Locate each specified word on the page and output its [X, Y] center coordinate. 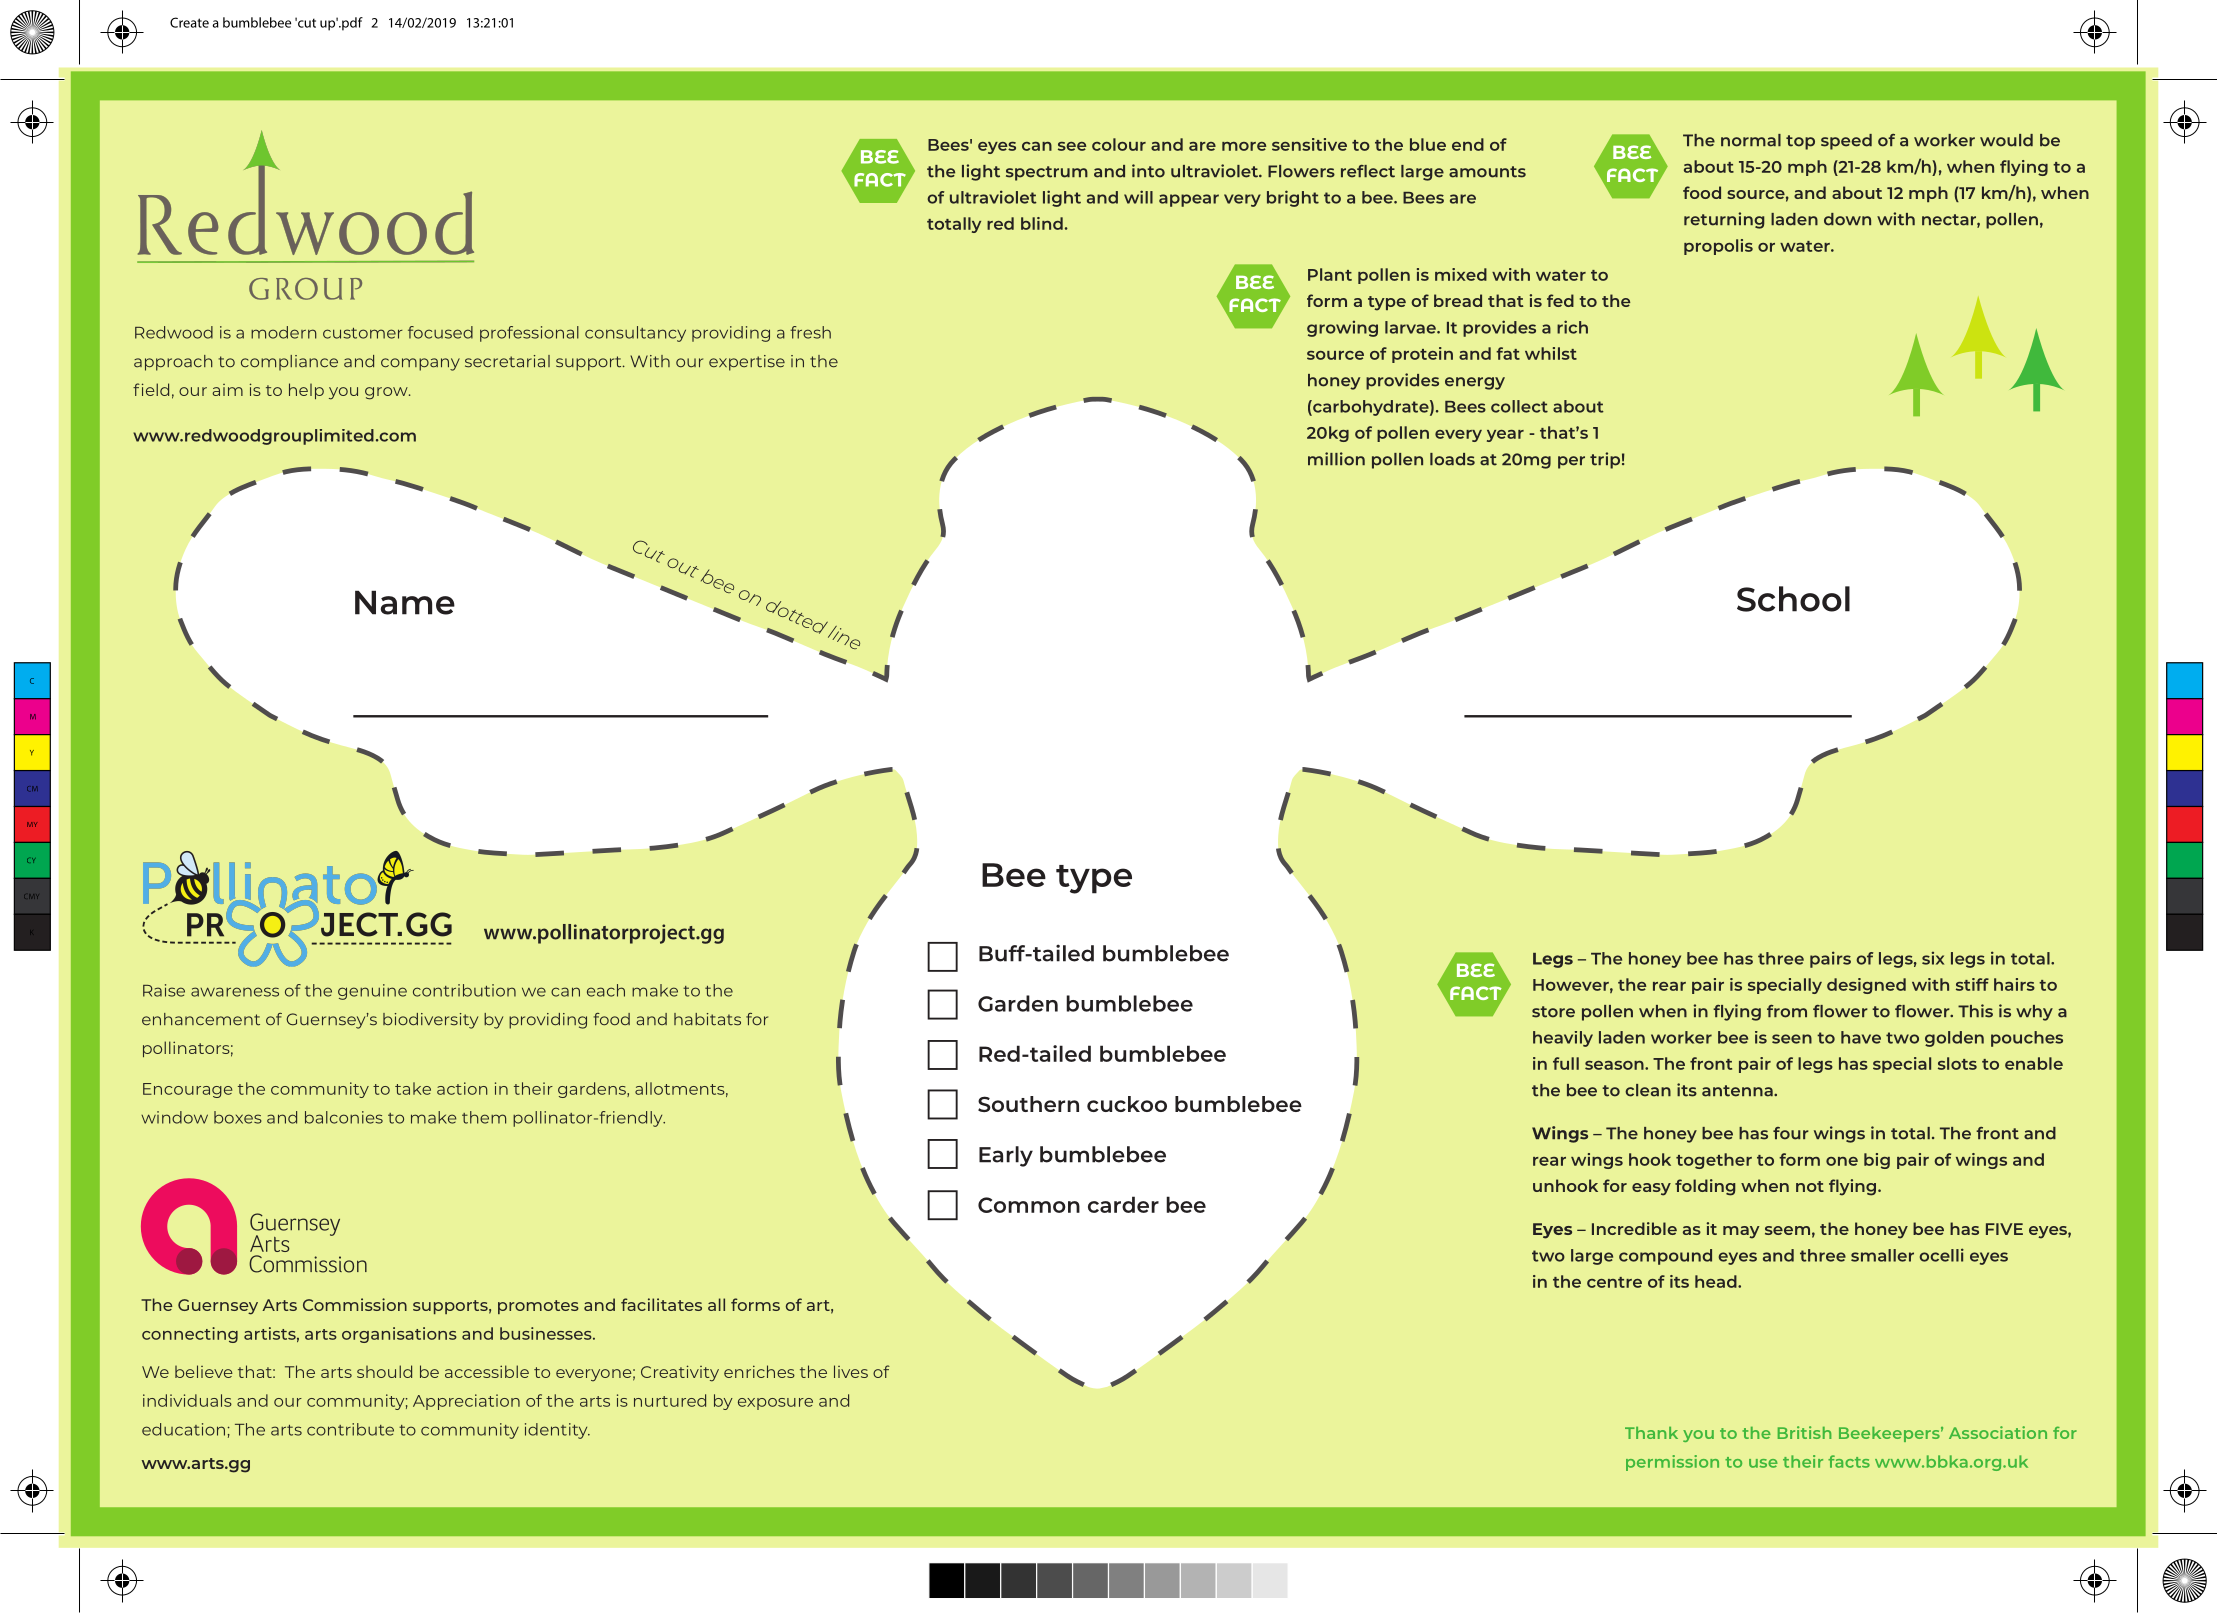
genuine [372, 992]
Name [405, 603]
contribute [350, 1429]
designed [1866, 986]
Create [189, 22]
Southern [1028, 1104]
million [1336, 459]
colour [1119, 144]
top [1800, 142]
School [1793, 599]
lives [851, 1371]
